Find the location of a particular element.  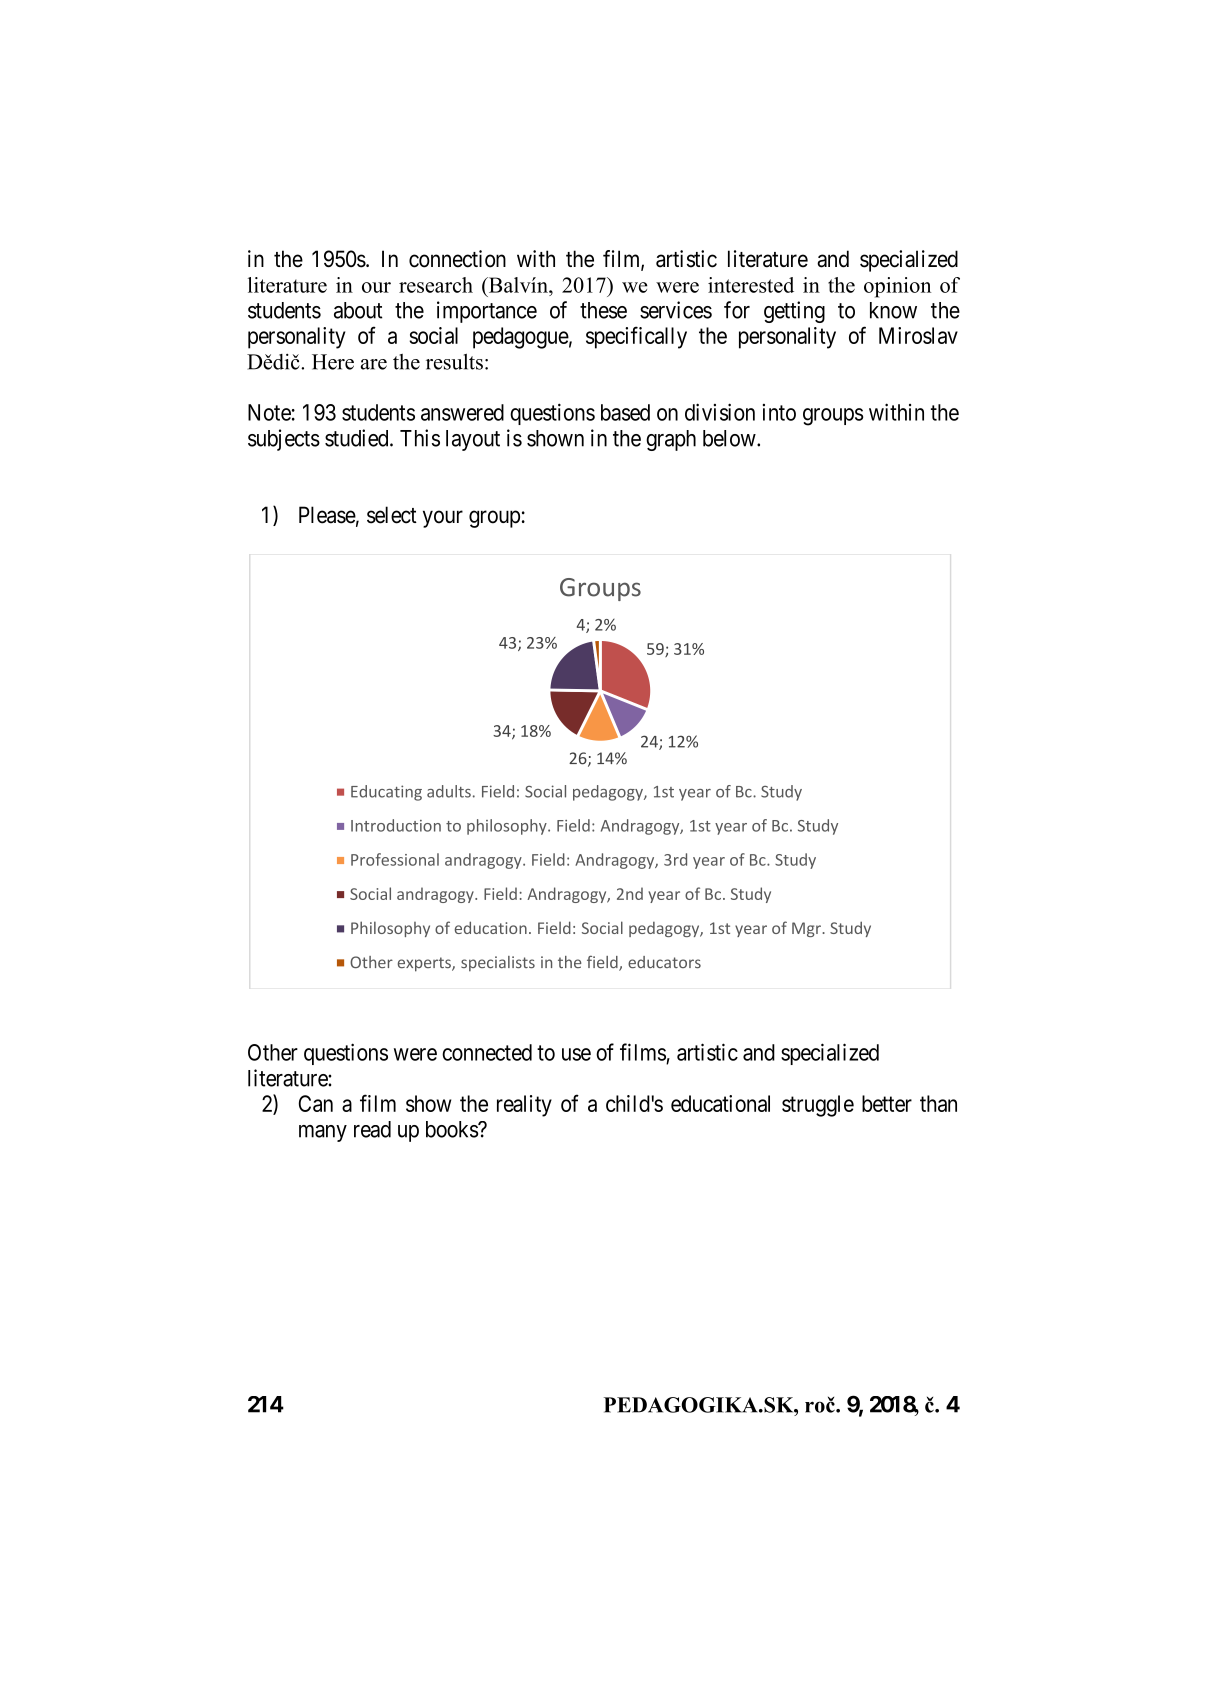

better is located at coordinates (887, 1103).
